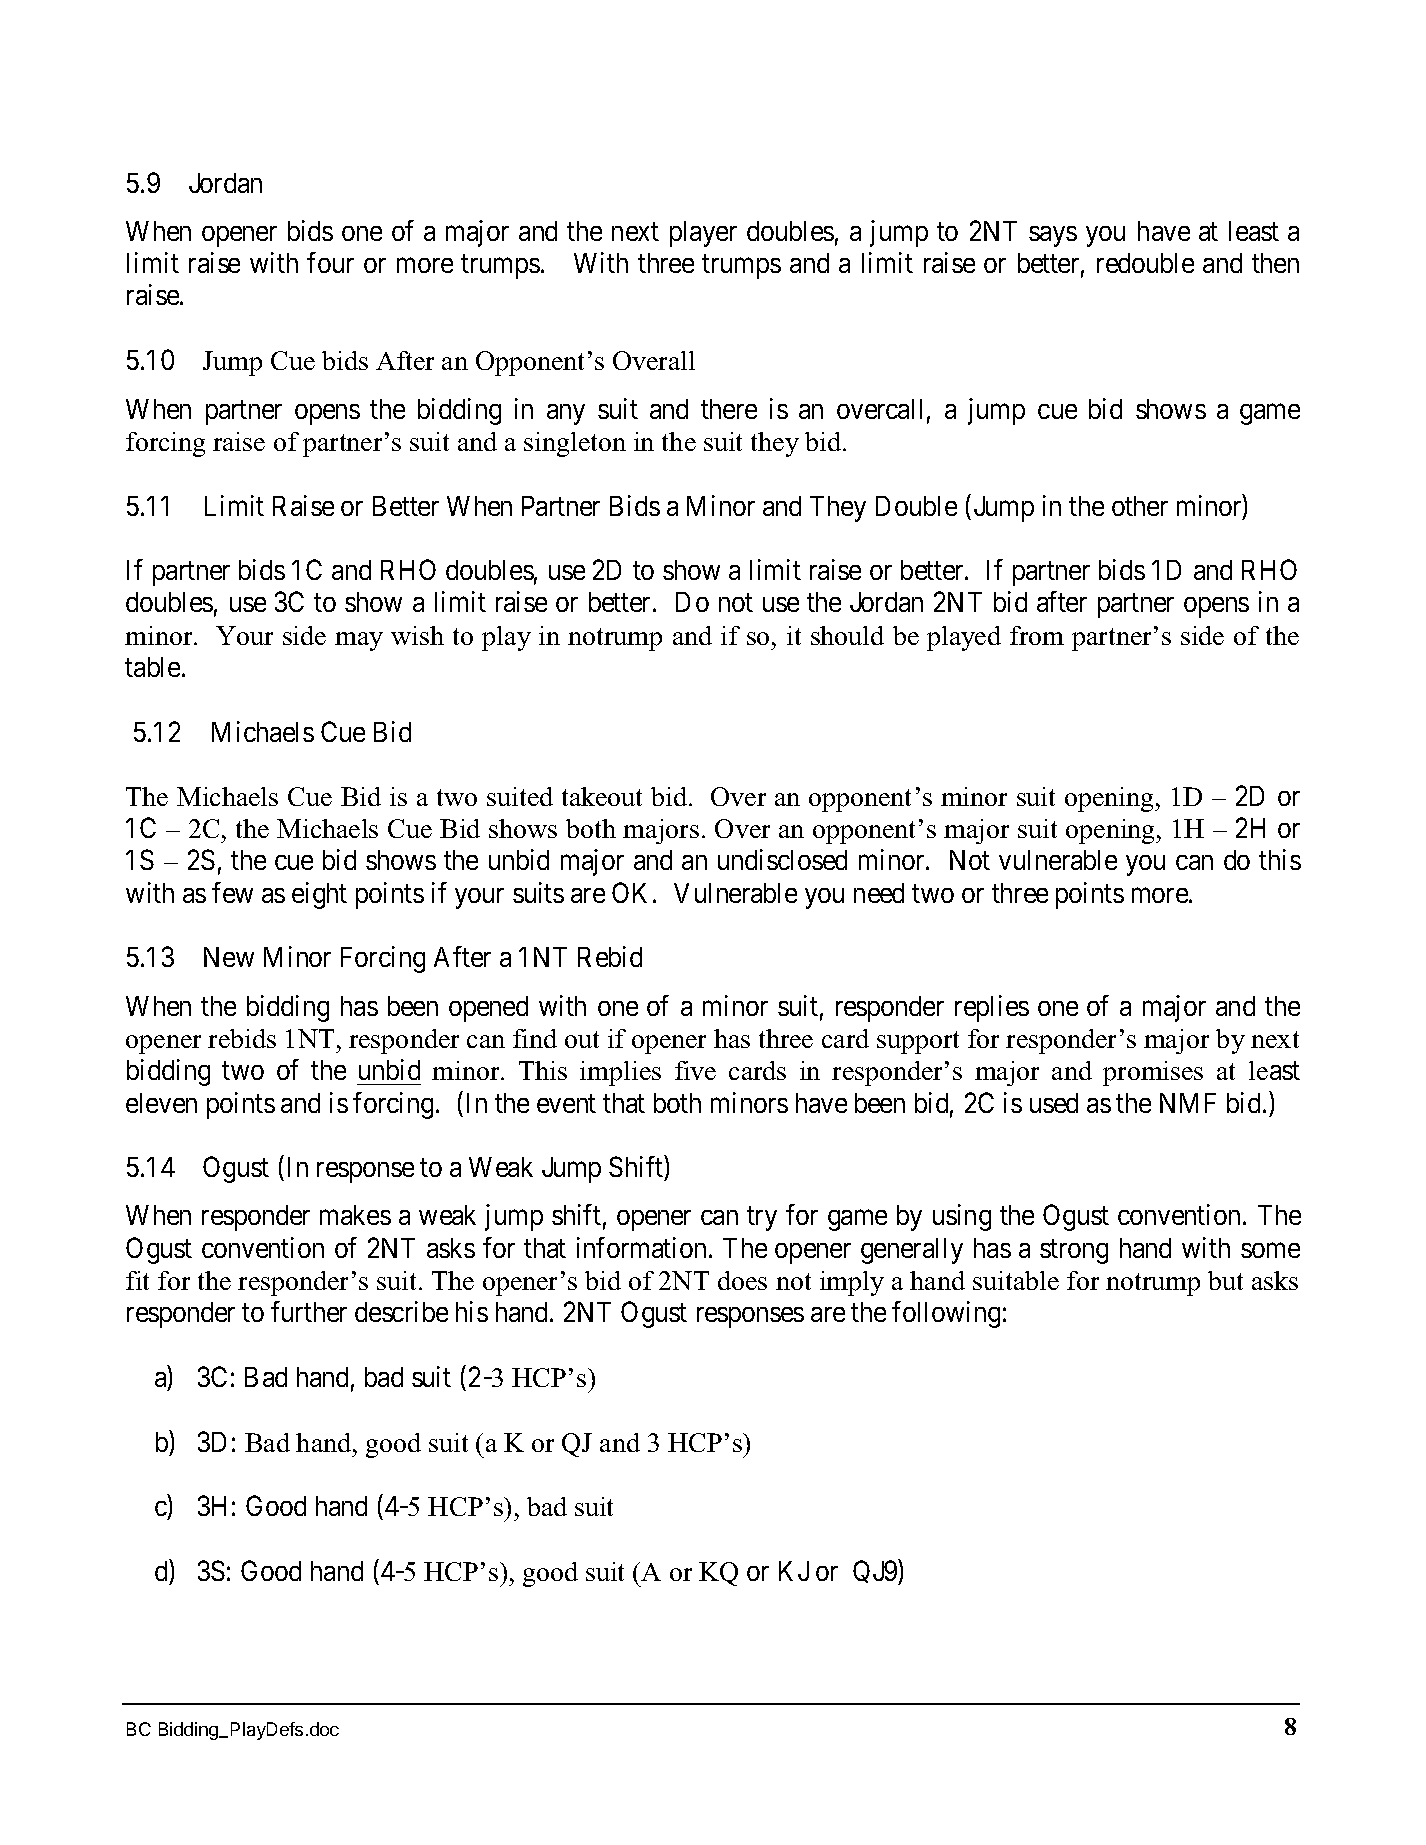 The height and width of the screenshot is (1845, 1426). What do you see at coordinates (309, 1311) in the screenshot?
I see `further` at bounding box center [309, 1311].
